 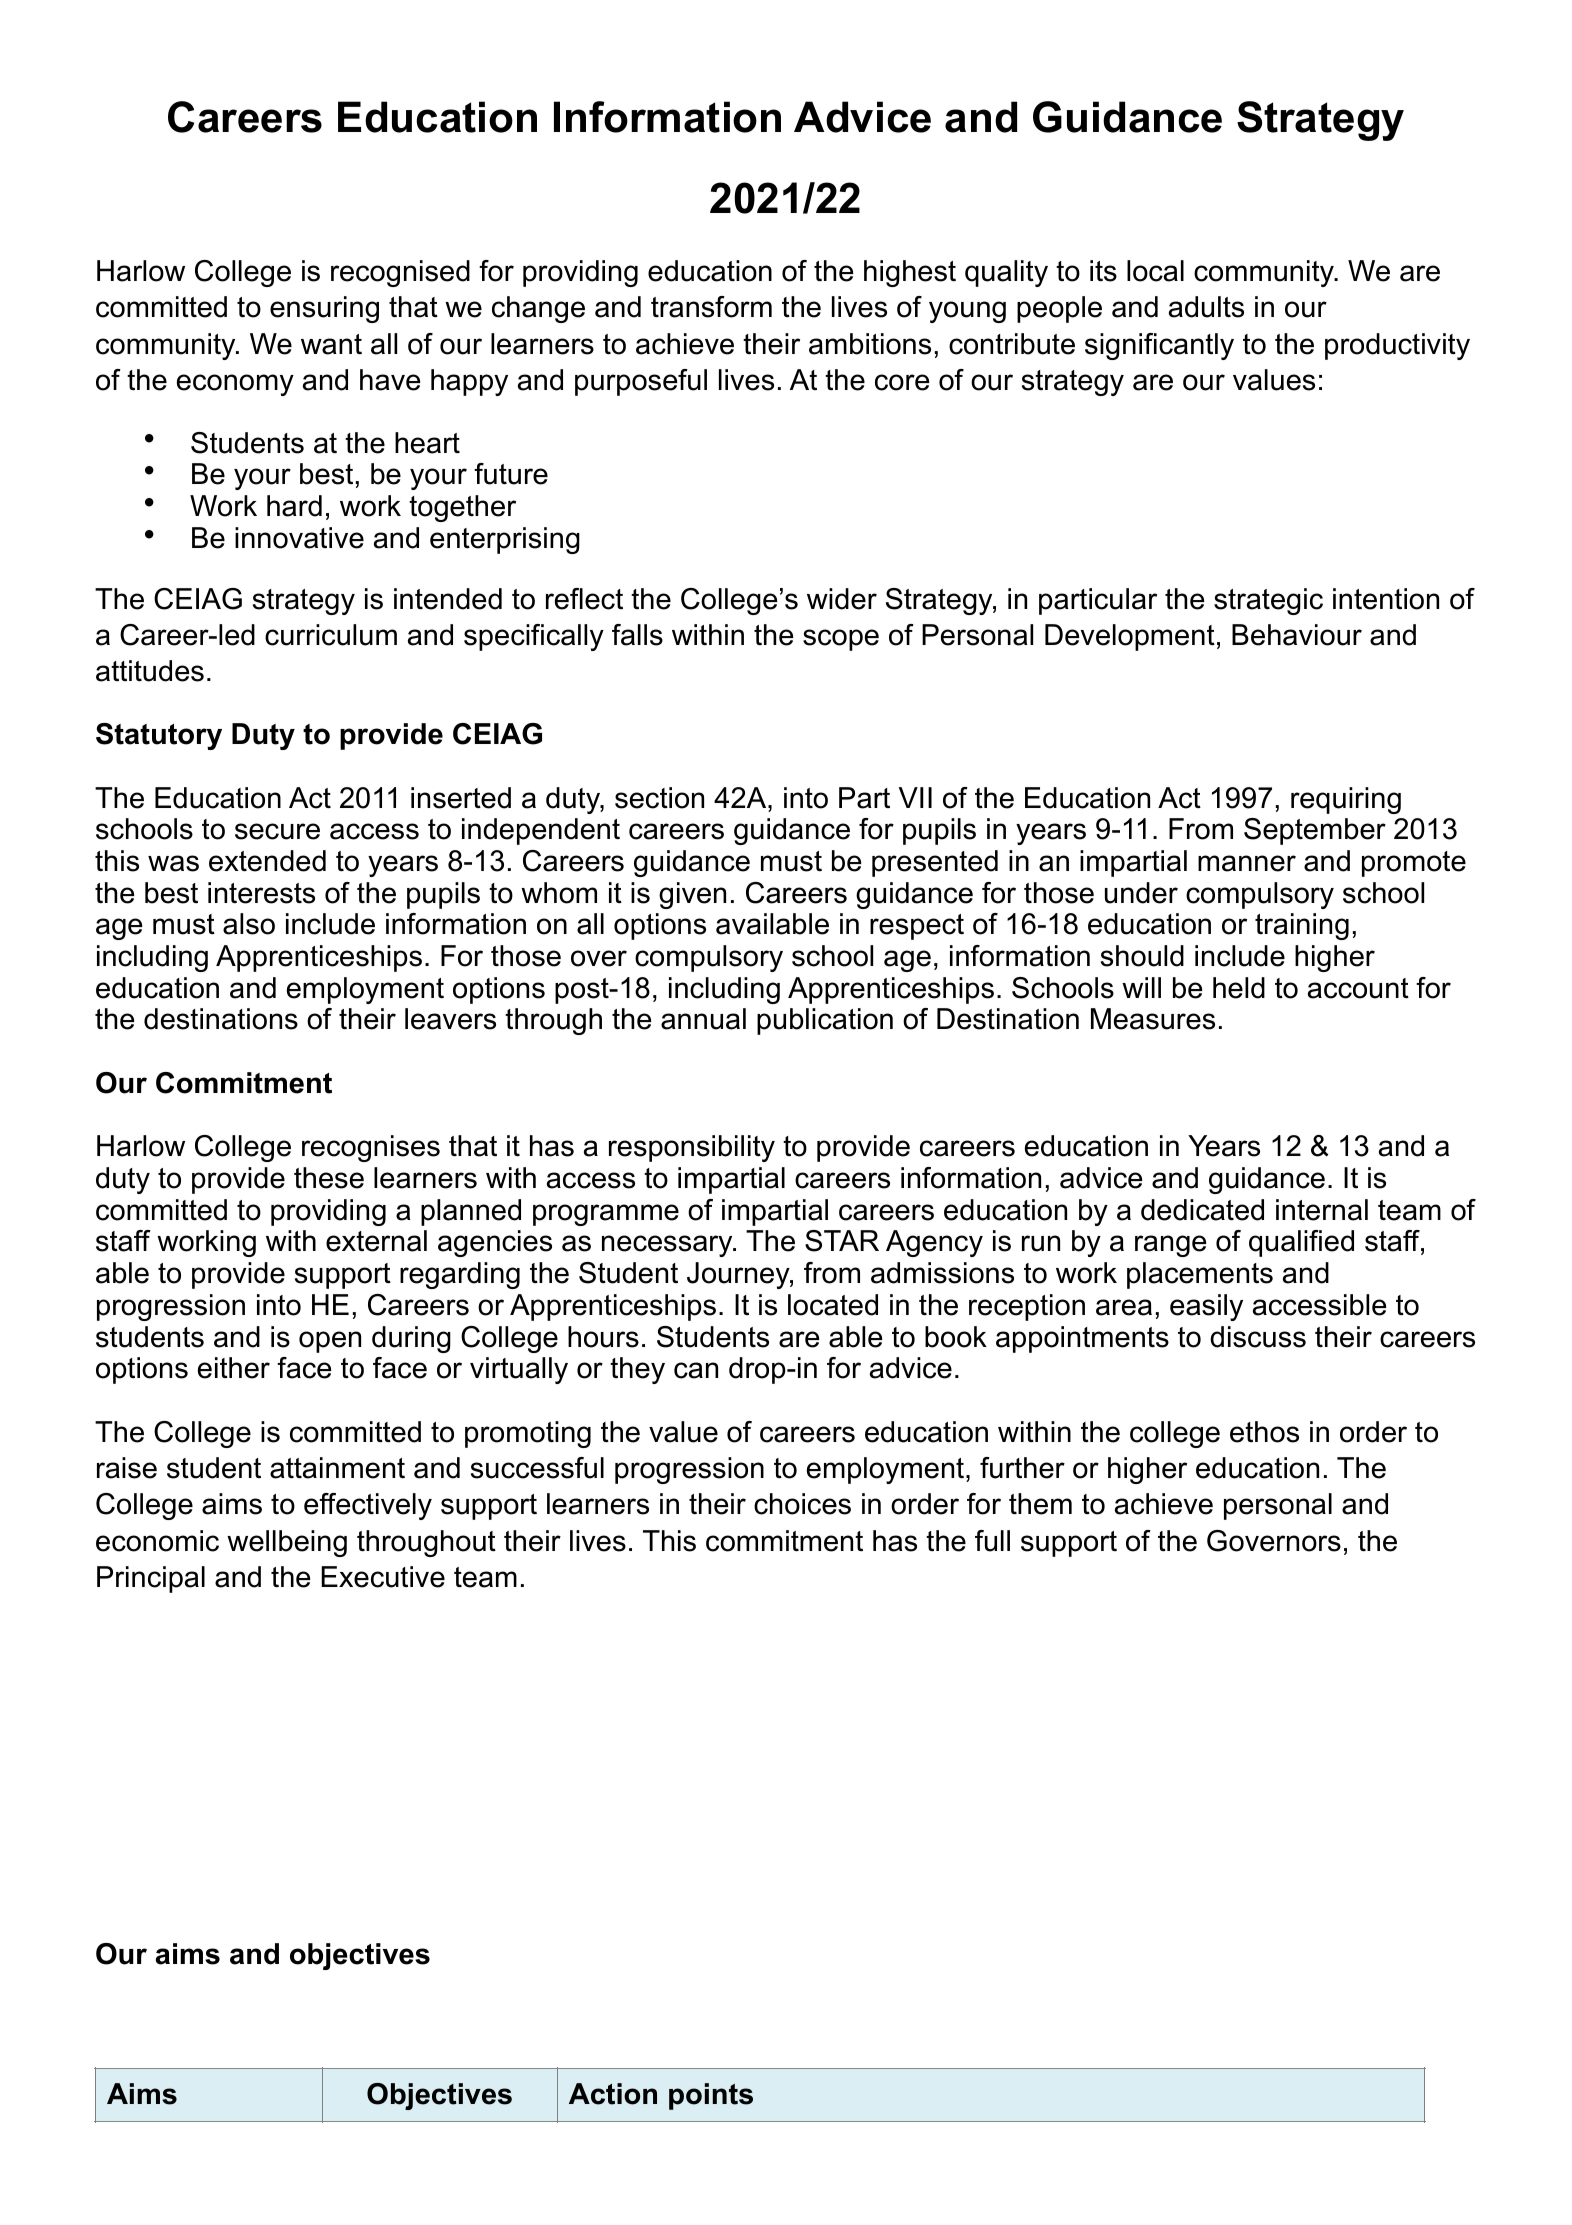 What do you see at coordinates (1202, 1210) in the screenshot?
I see `dedicated` at bounding box center [1202, 1210].
